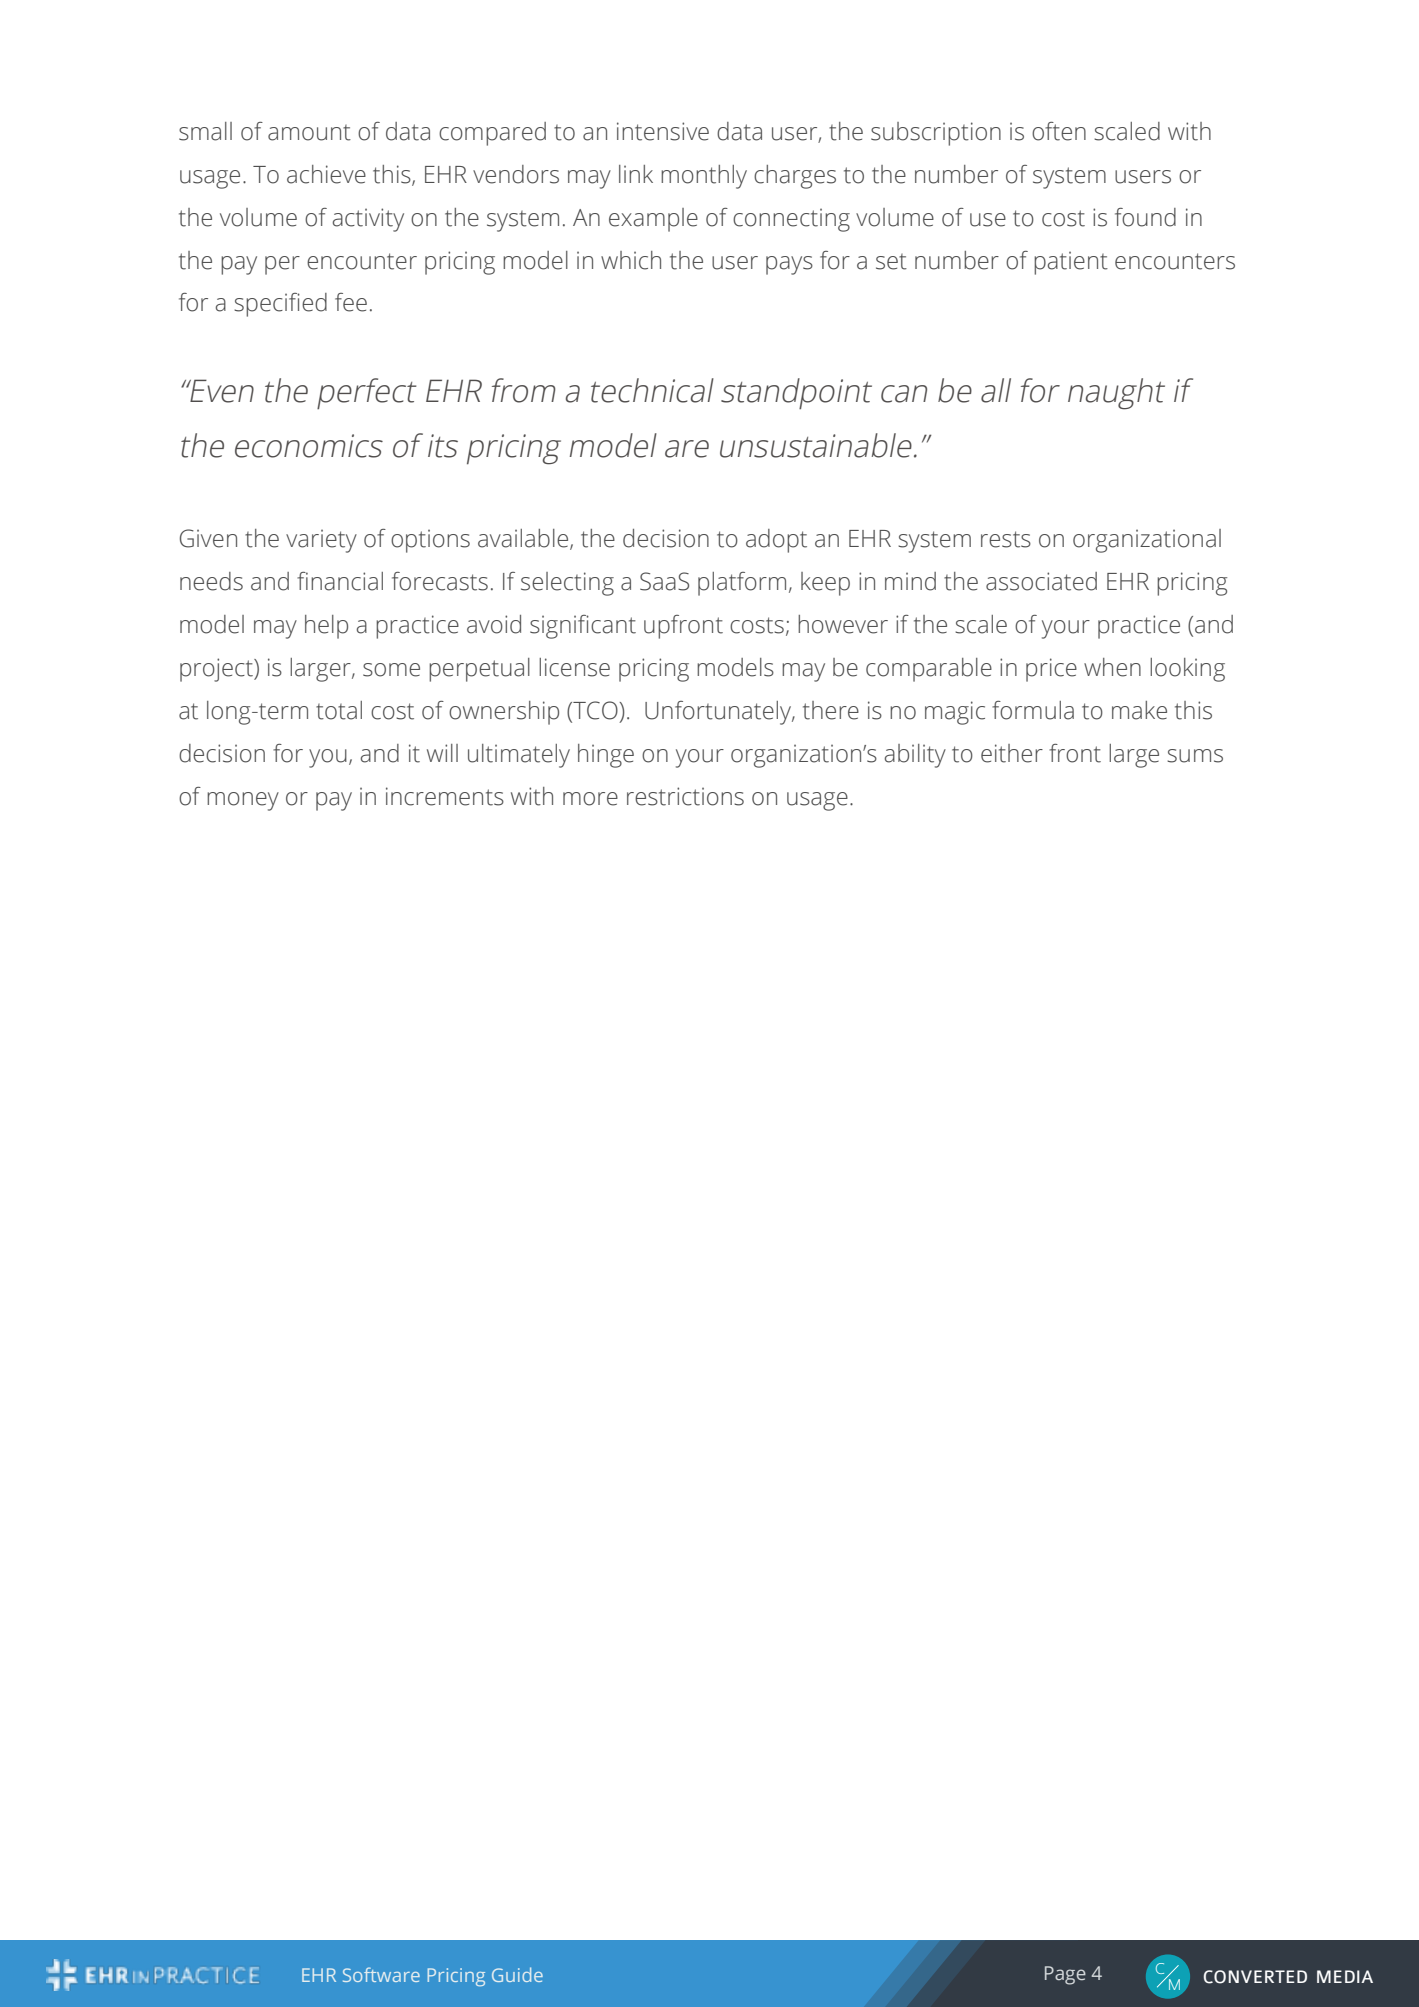 Image resolution: width=1419 pixels, height=2007 pixels. Describe the element at coordinates (381, 1974) in the screenshot. I see `Software` at that location.
